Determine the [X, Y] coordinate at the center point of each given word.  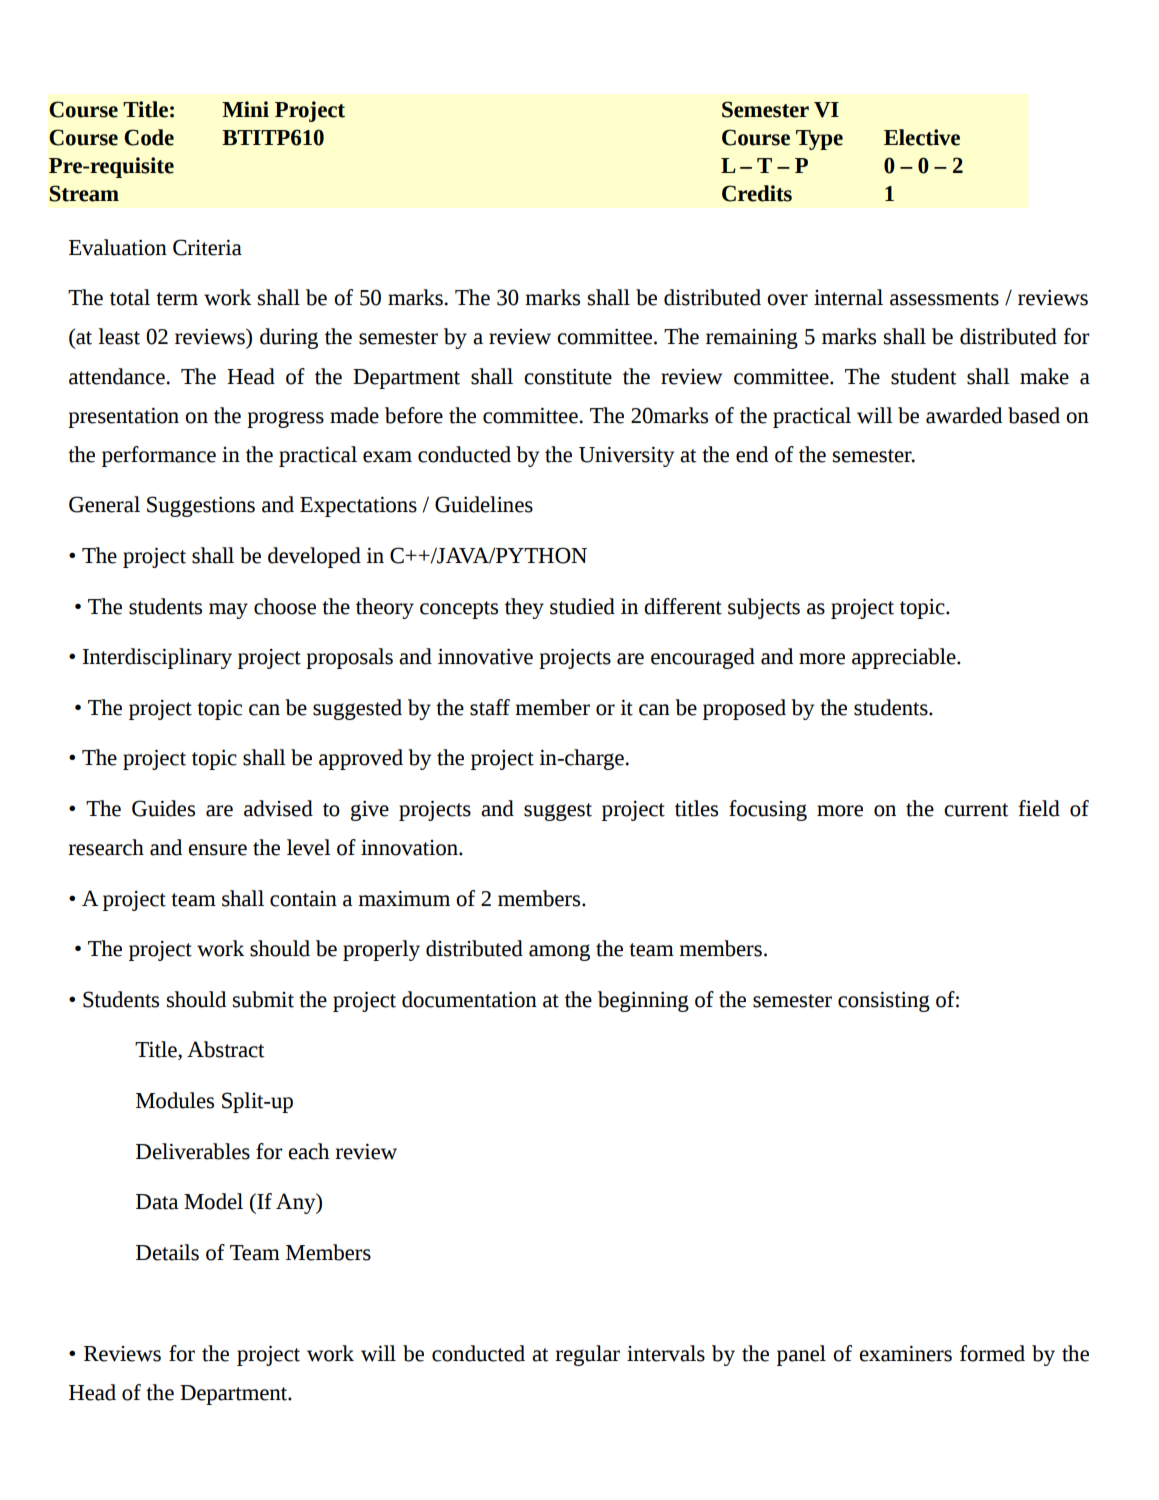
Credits [757, 193]
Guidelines [484, 504]
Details [167, 1252]
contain [303, 899]
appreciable [905, 658]
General [104, 504]
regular [587, 1355]
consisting [884, 1001]
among [559, 952]
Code [149, 137]
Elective [922, 137]
